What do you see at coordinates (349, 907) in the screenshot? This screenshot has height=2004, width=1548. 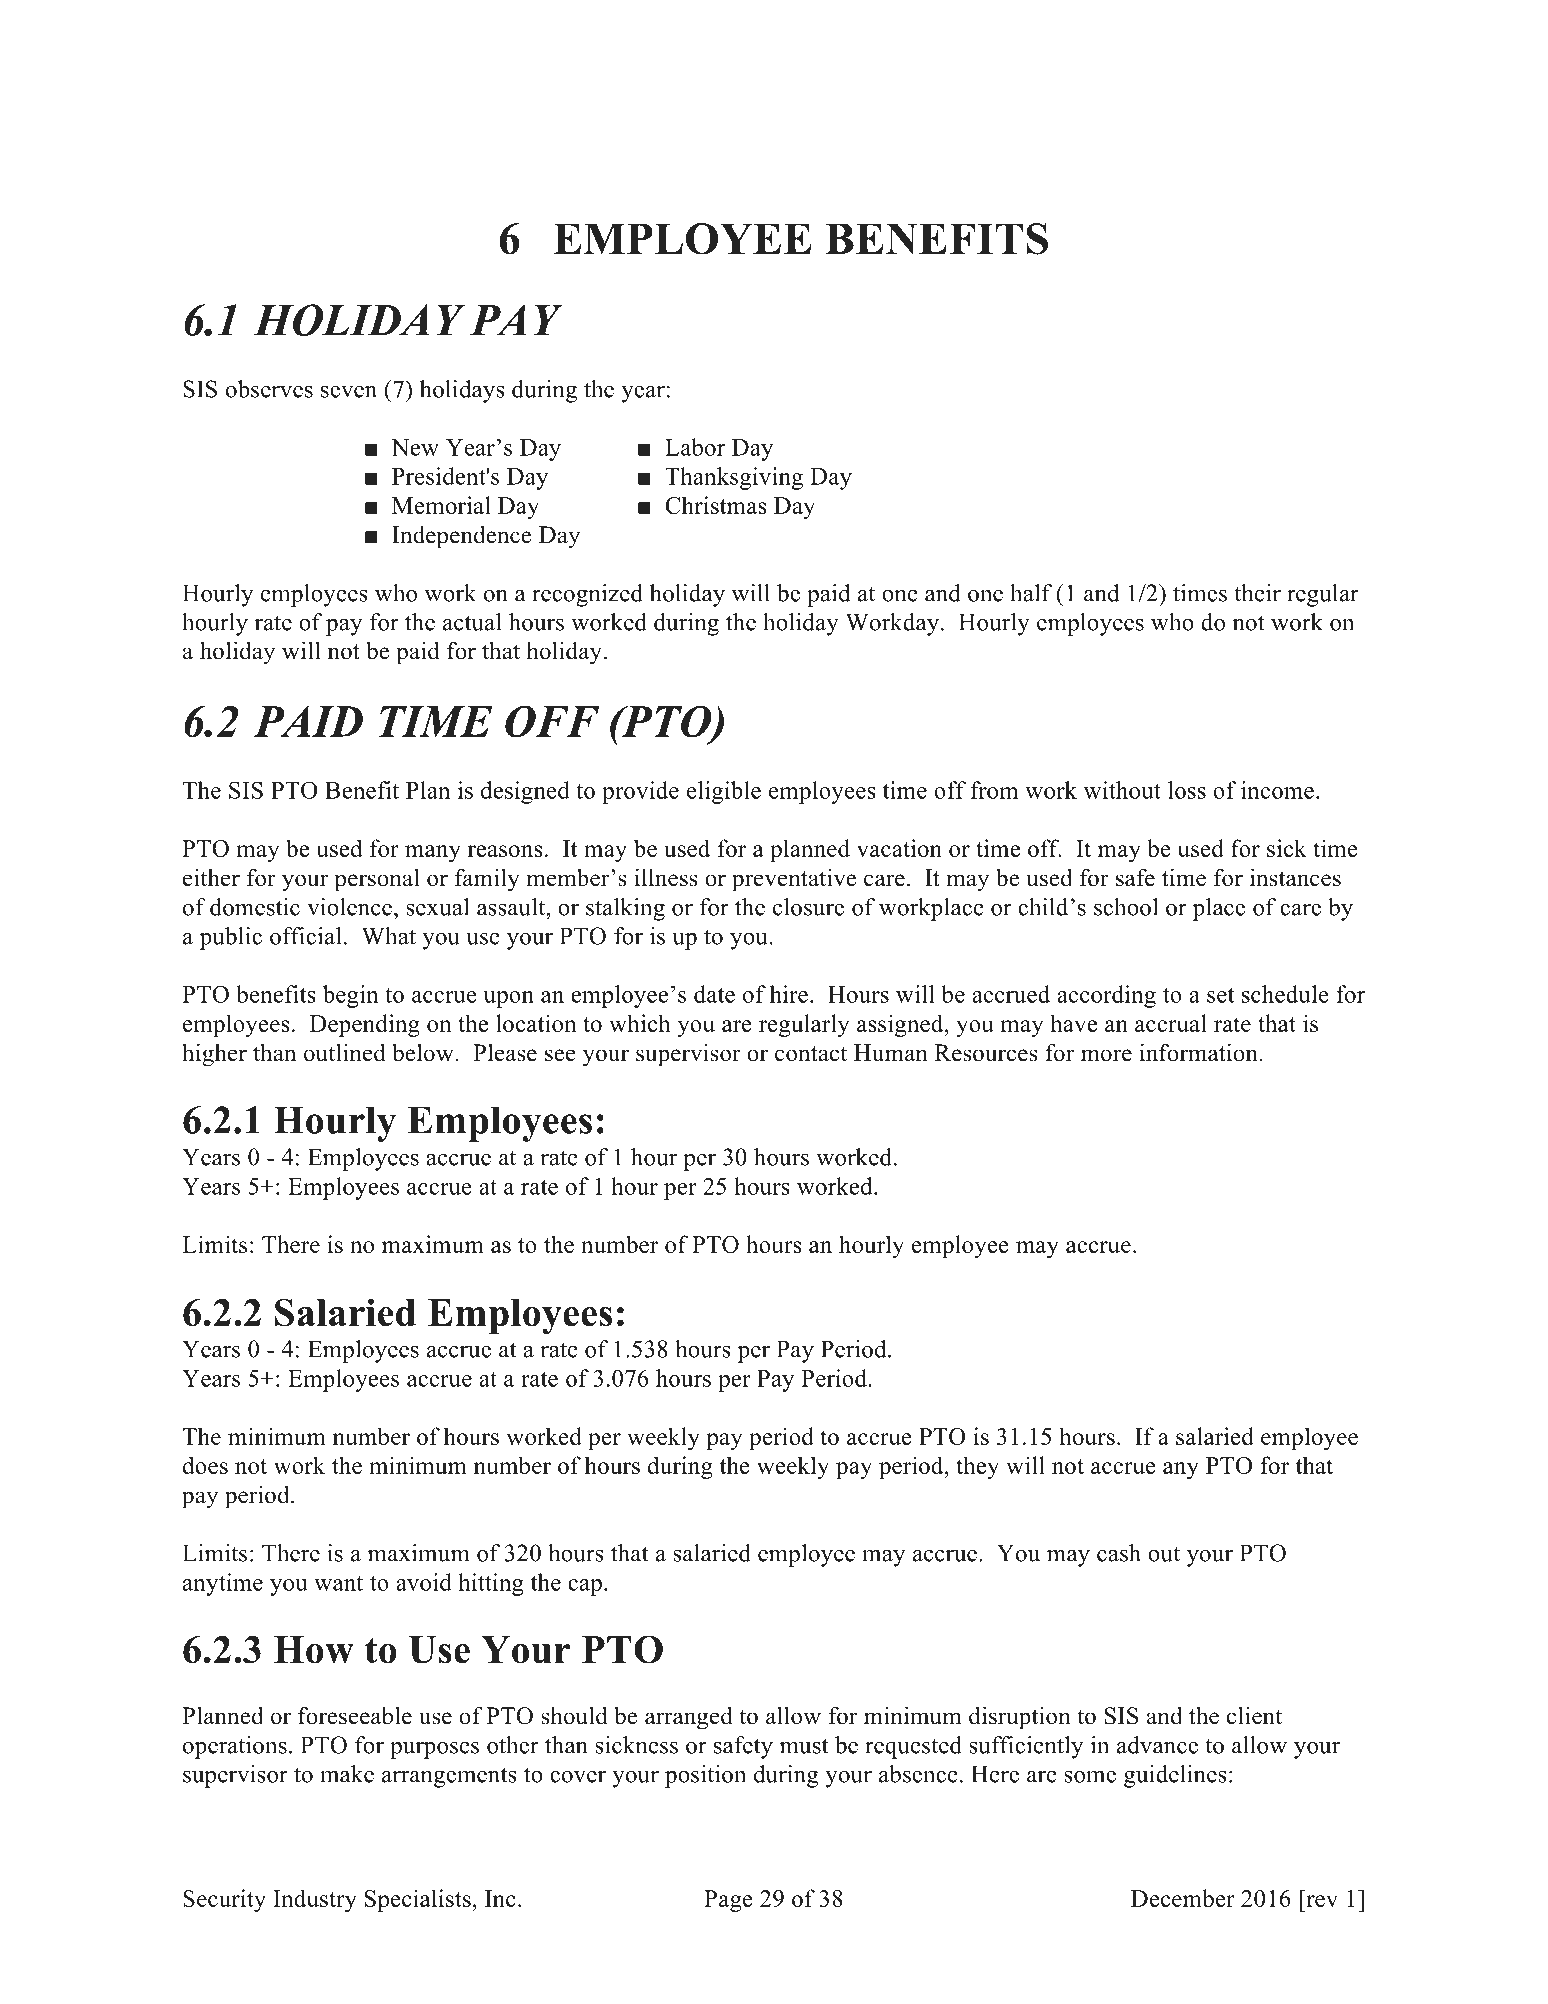 I see `violence` at bounding box center [349, 907].
